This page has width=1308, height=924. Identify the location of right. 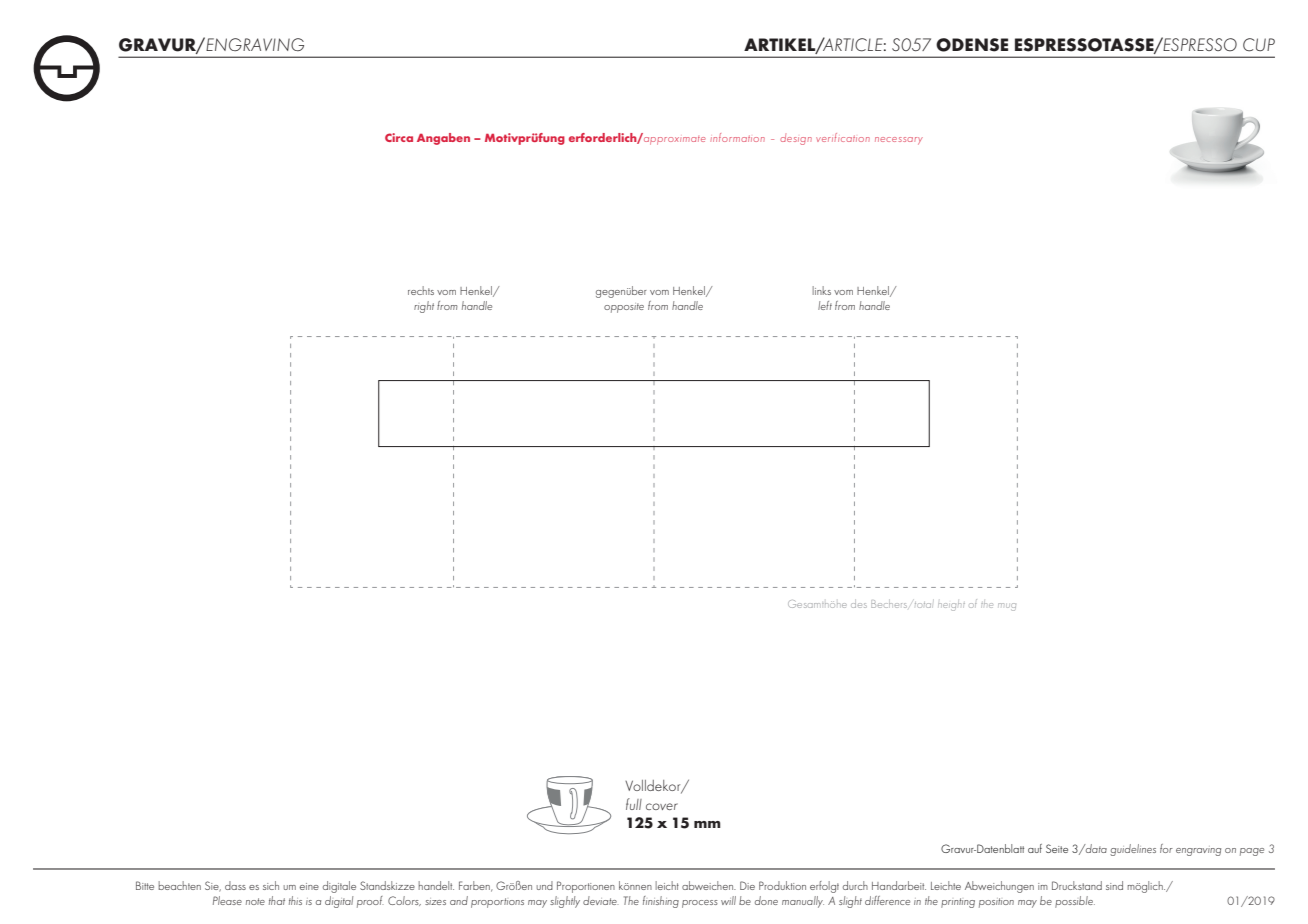
(424, 307).
